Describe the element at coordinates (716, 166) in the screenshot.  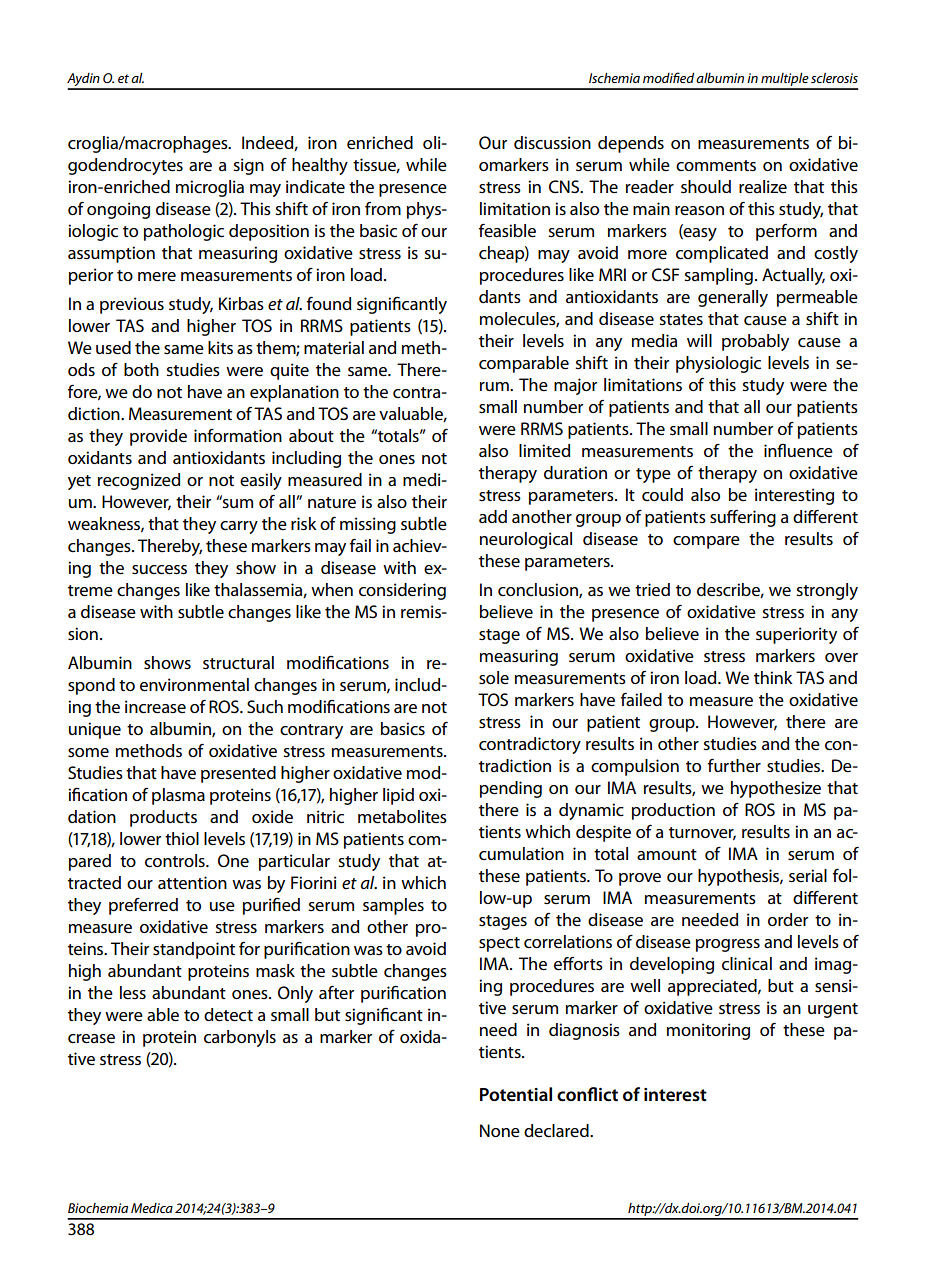
I see `comments` at that location.
